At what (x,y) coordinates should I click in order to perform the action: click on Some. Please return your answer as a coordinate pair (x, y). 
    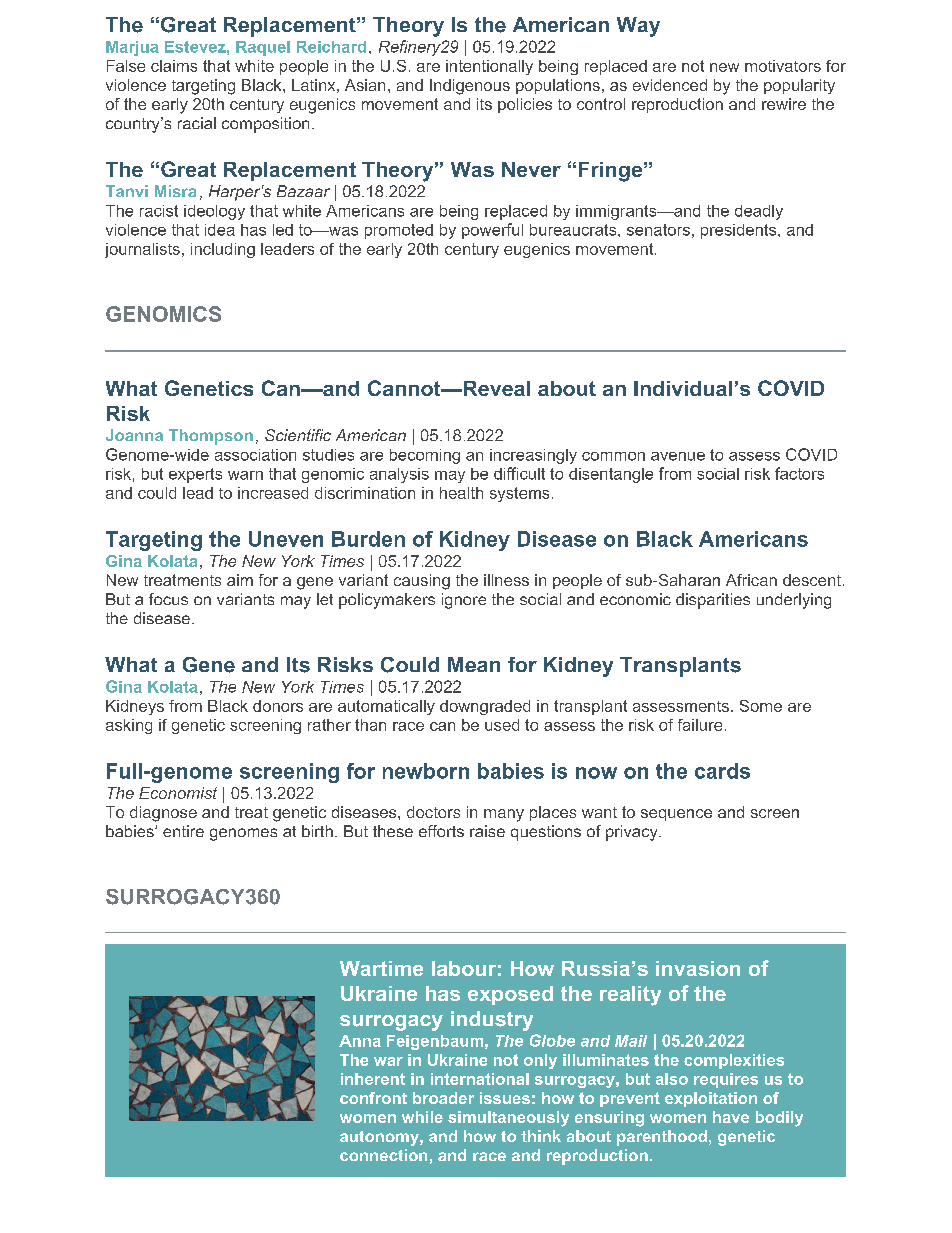
    Looking at the image, I should click on (761, 706).
